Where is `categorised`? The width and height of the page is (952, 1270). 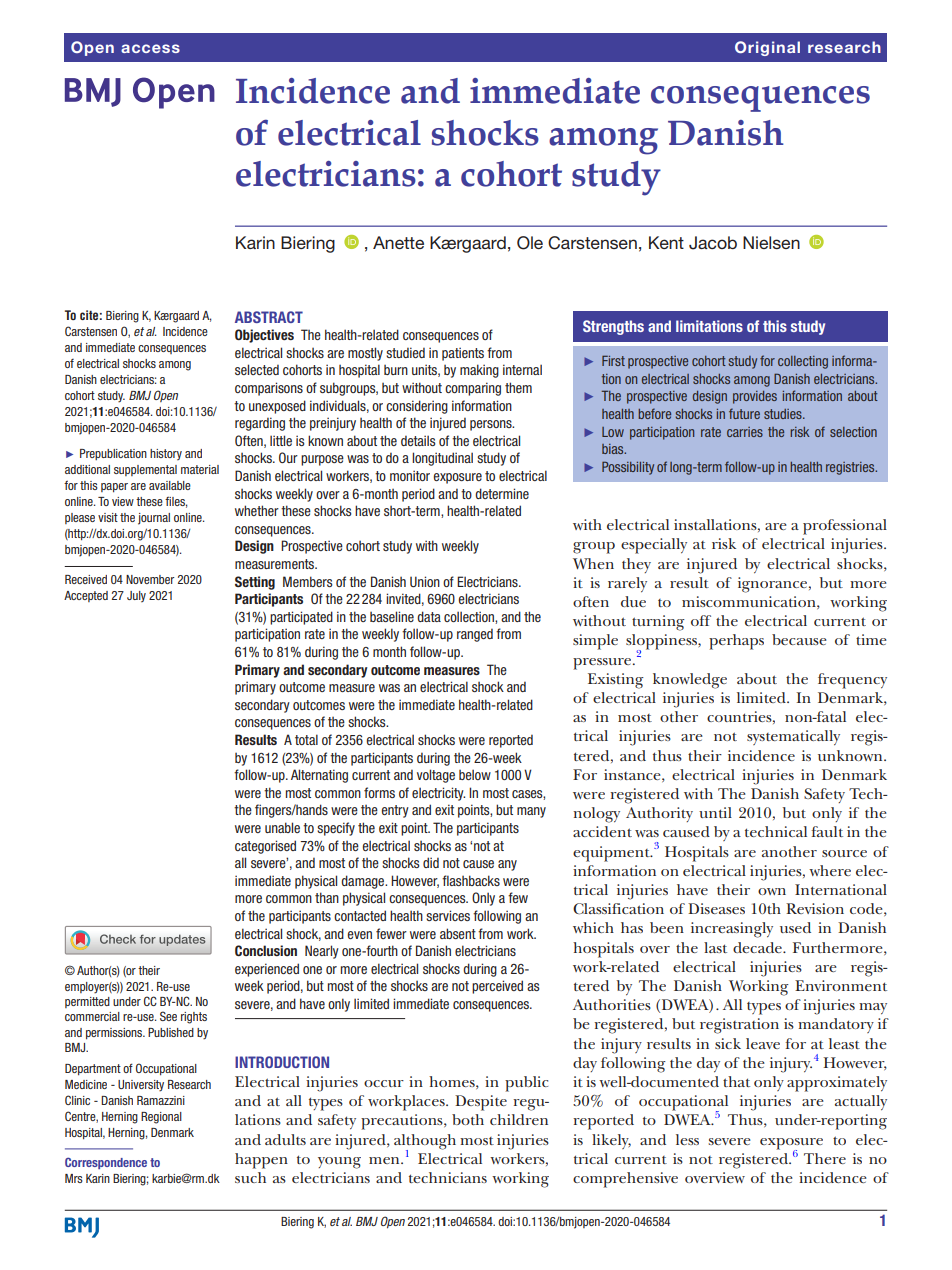
categorised is located at coordinates (265, 847).
